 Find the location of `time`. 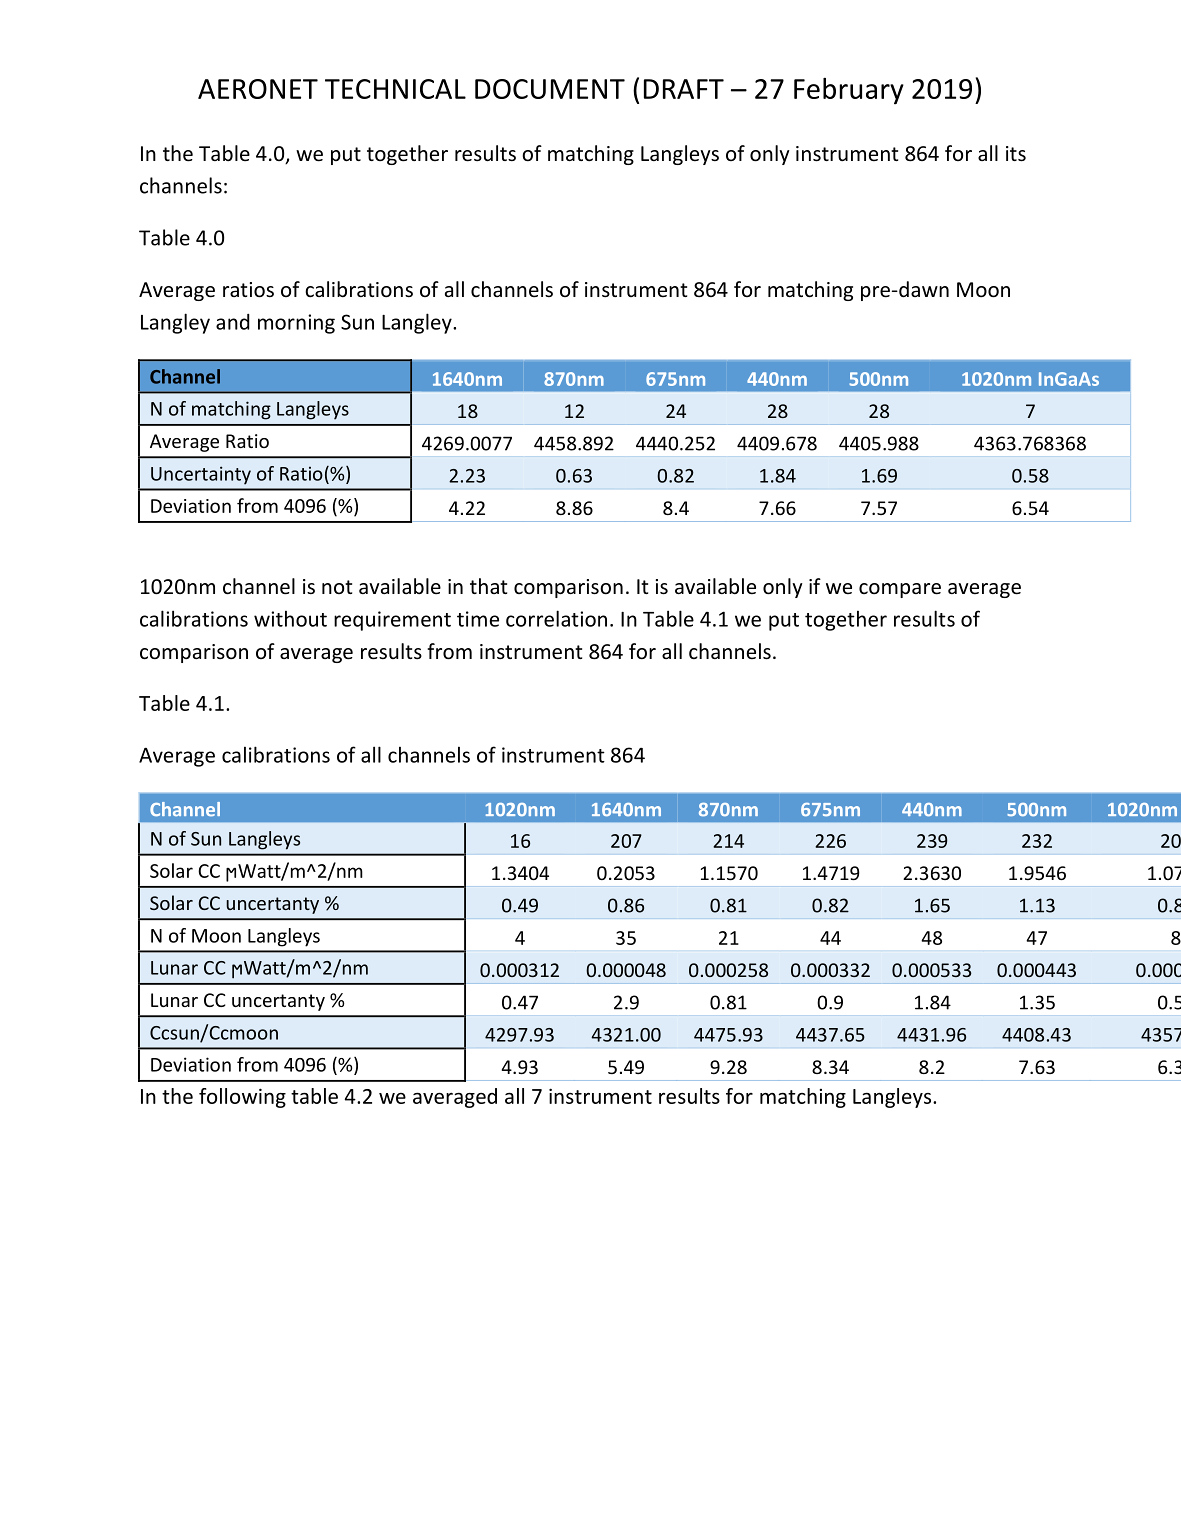

time is located at coordinates (478, 619).
